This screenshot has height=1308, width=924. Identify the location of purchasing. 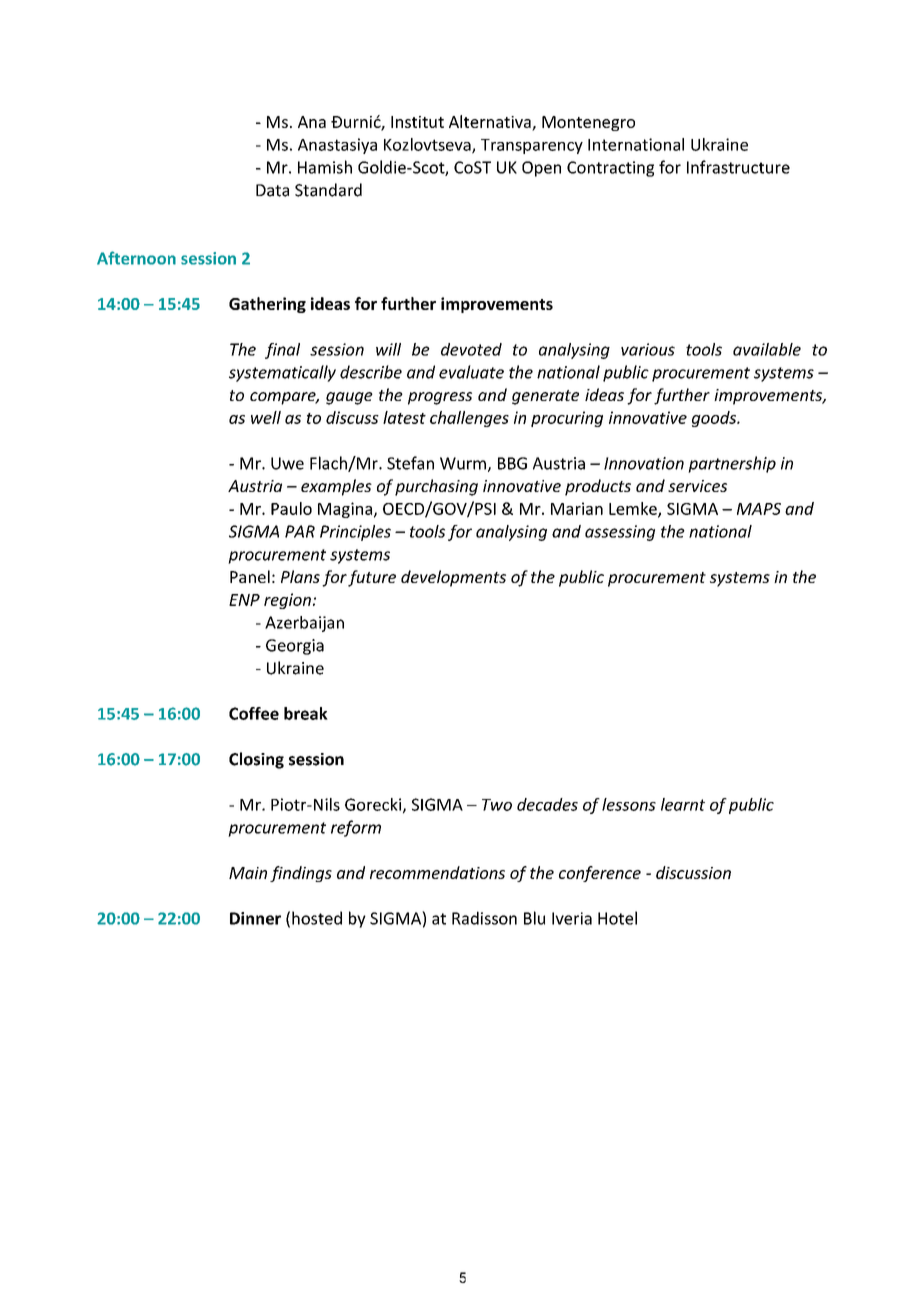
(436, 487).
